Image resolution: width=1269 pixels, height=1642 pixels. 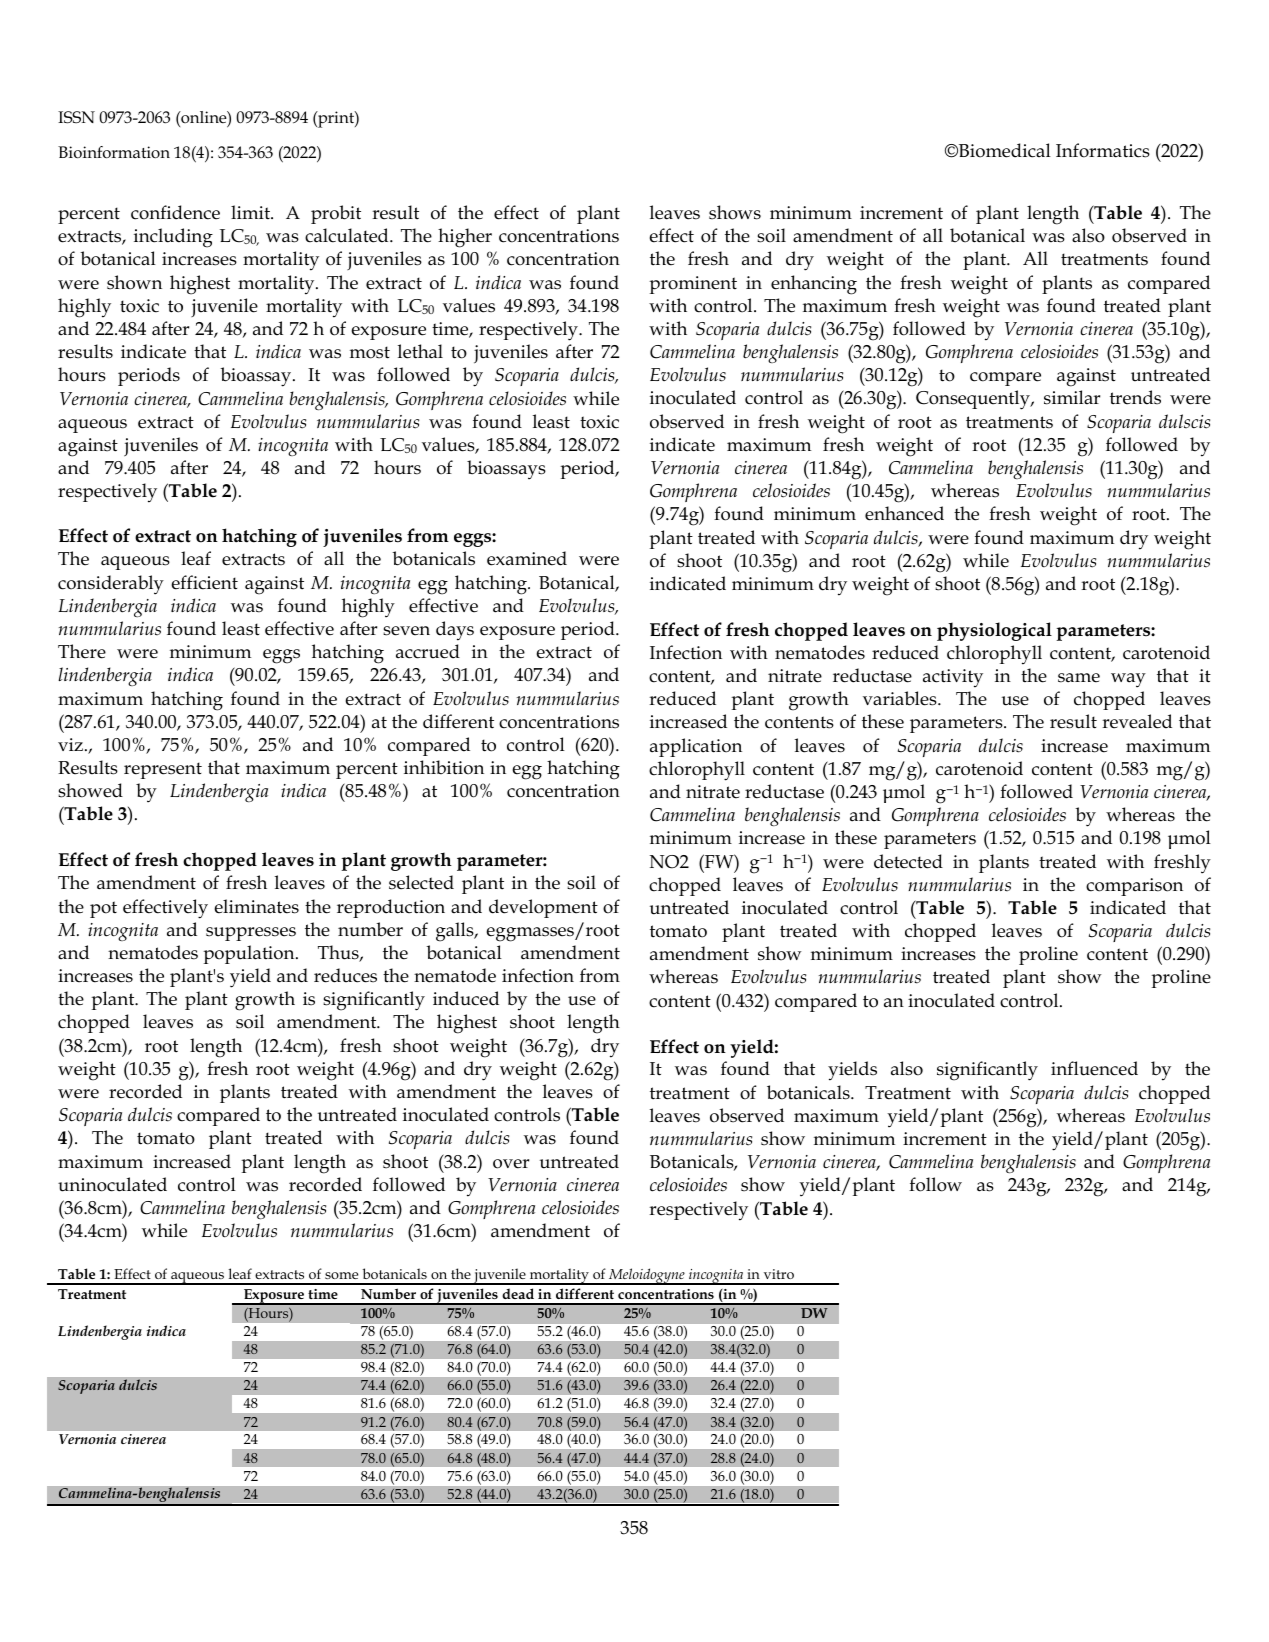 What do you see at coordinates (465, 238) in the screenshot?
I see `higher` at bounding box center [465, 238].
